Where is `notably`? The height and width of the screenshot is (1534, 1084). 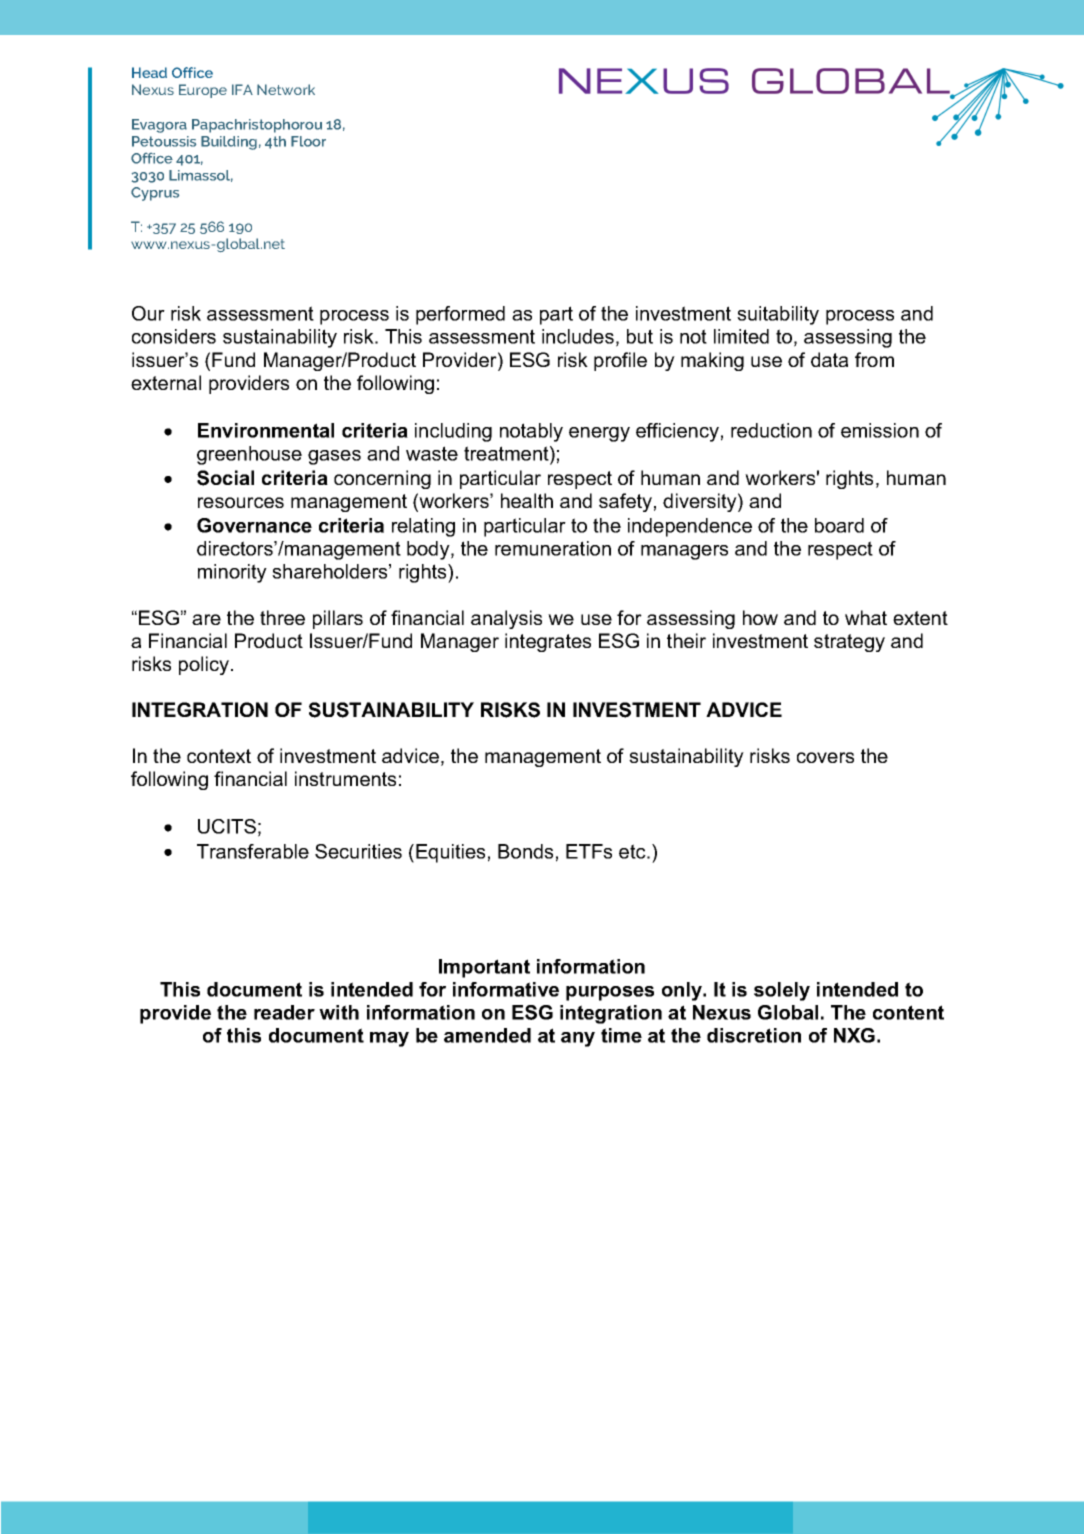 notably is located at coordinates (531, 432).
